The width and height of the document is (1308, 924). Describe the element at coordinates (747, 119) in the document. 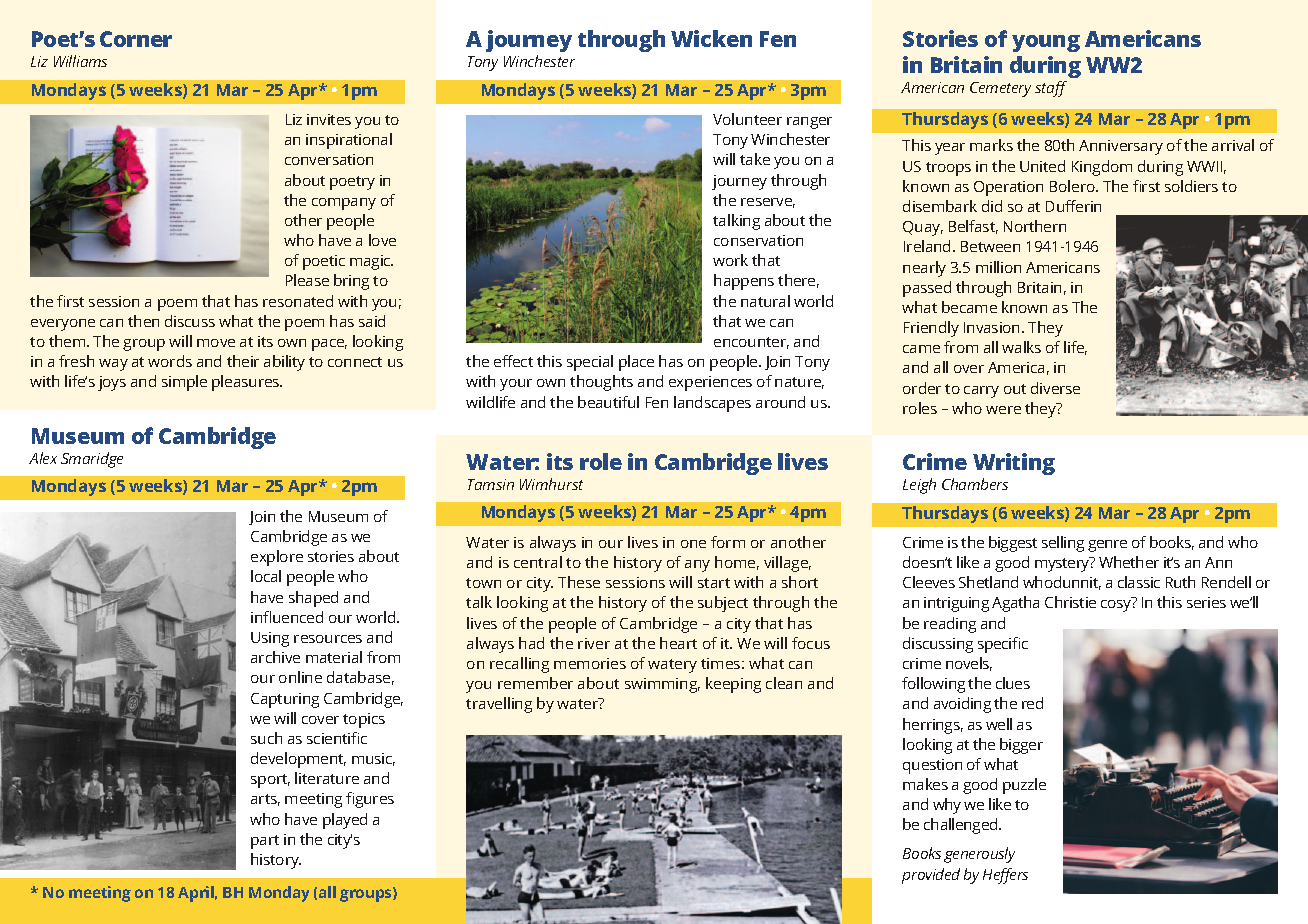

I see `Volunteer` at that location.
